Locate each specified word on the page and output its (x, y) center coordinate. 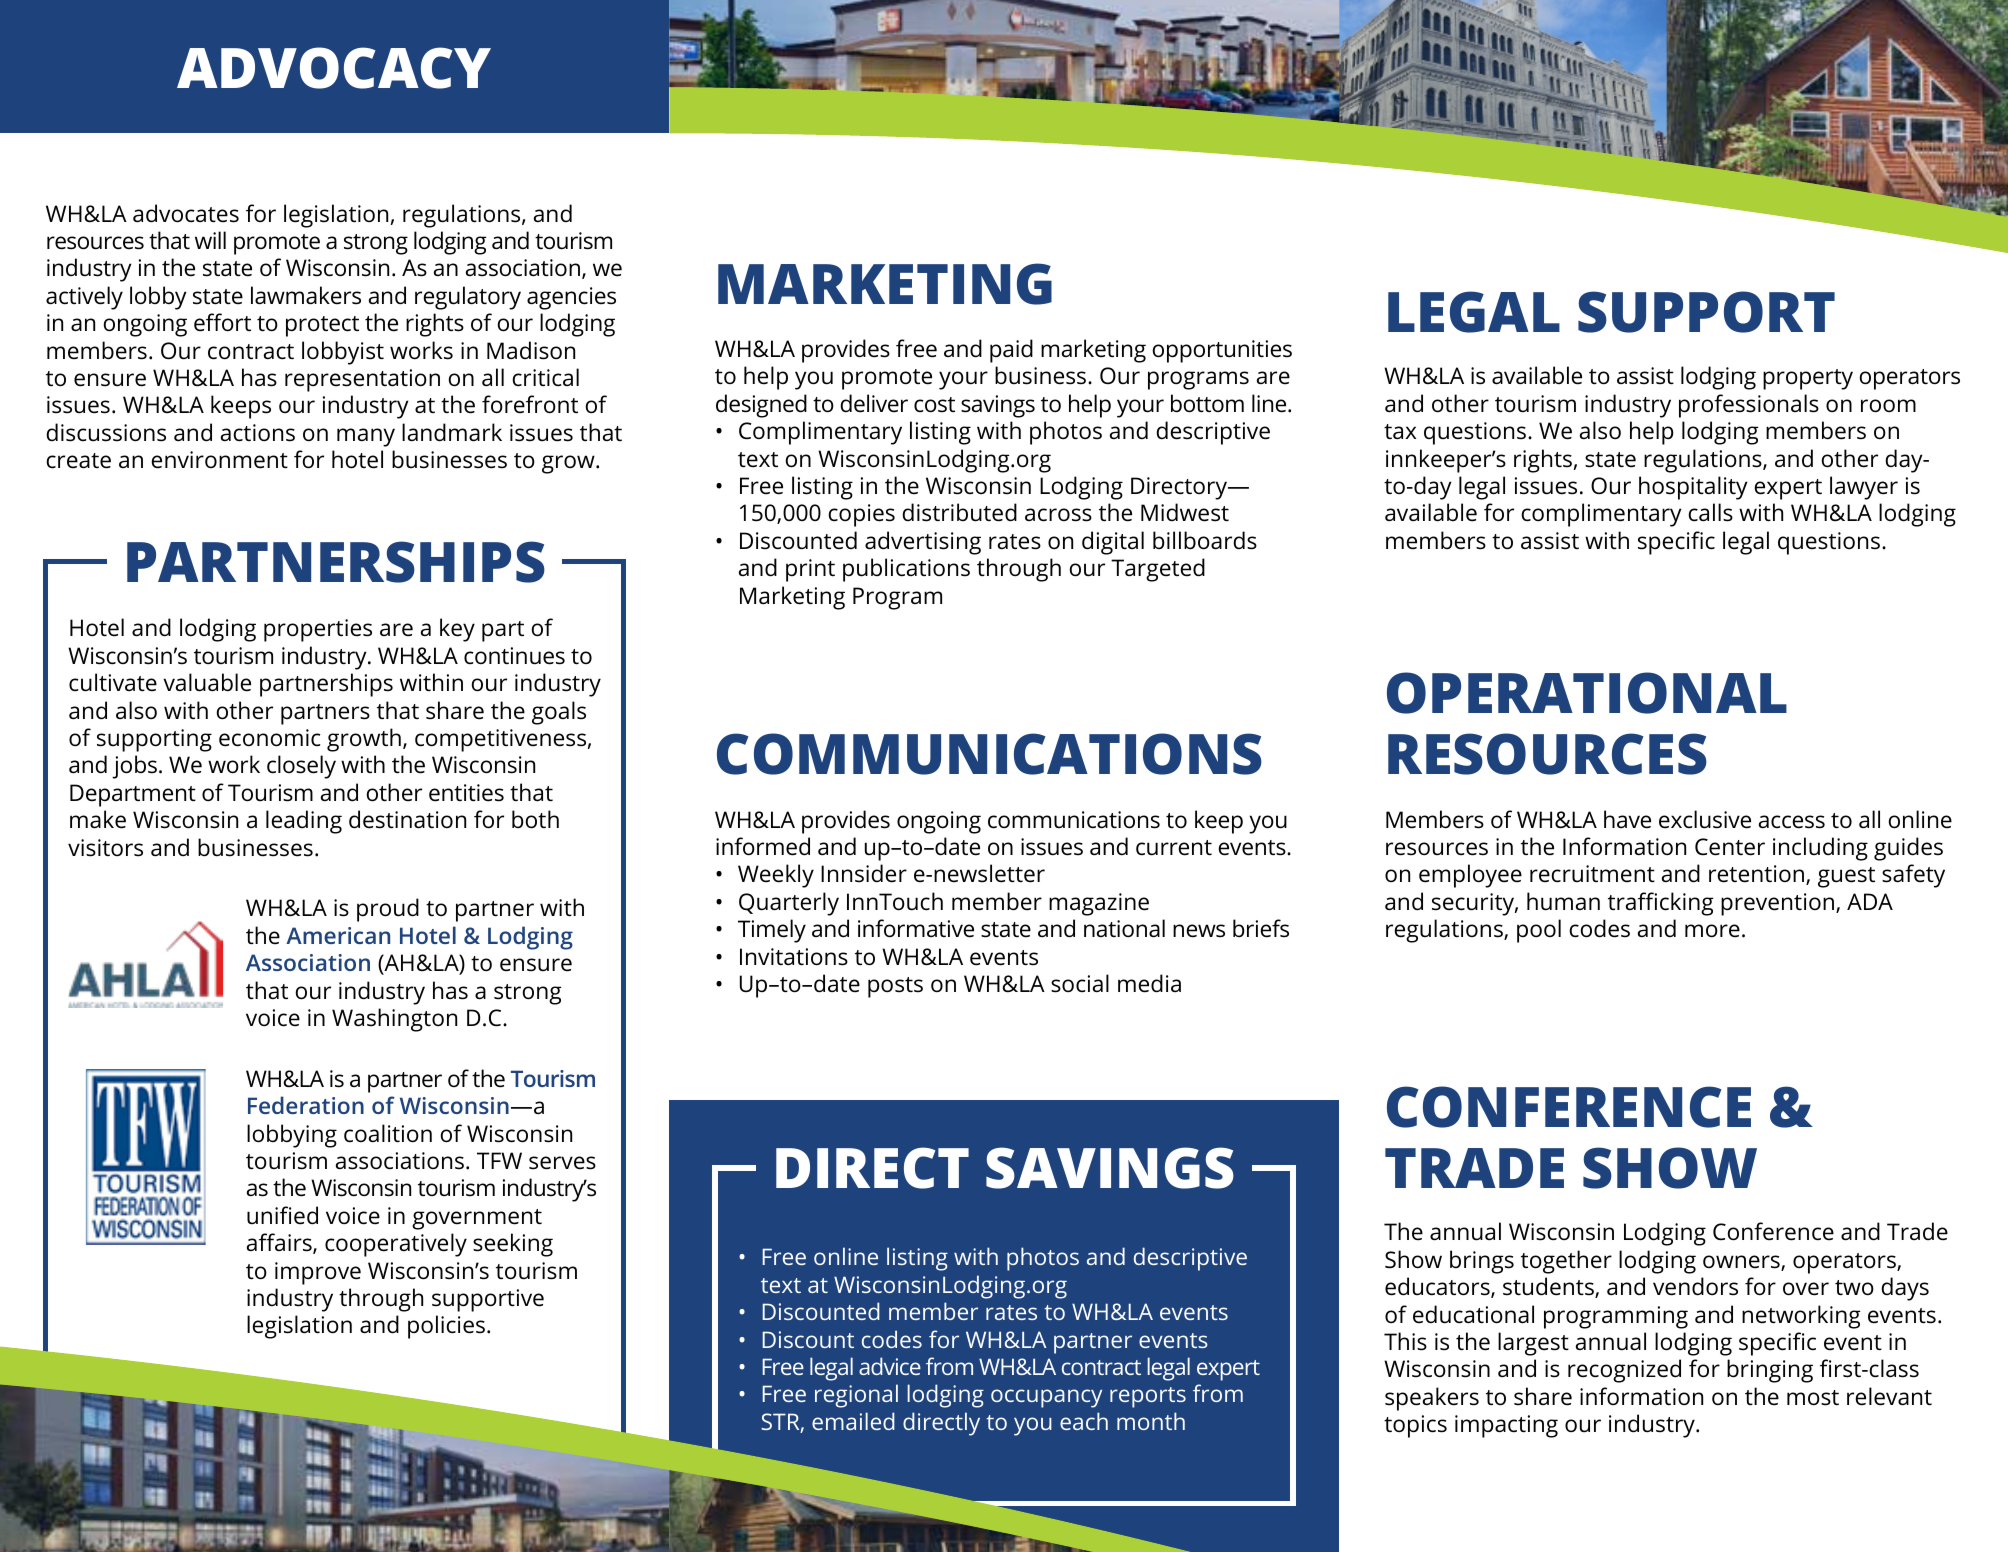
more (1712, 931)
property (1808, 379)
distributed (959, 512)
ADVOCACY (334, 68)
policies (446, 1327)
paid (1011, 351)
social (1080, 983)
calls (1711, 512)
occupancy (1046, 1398)
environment (220, 460)
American (338, 935)
